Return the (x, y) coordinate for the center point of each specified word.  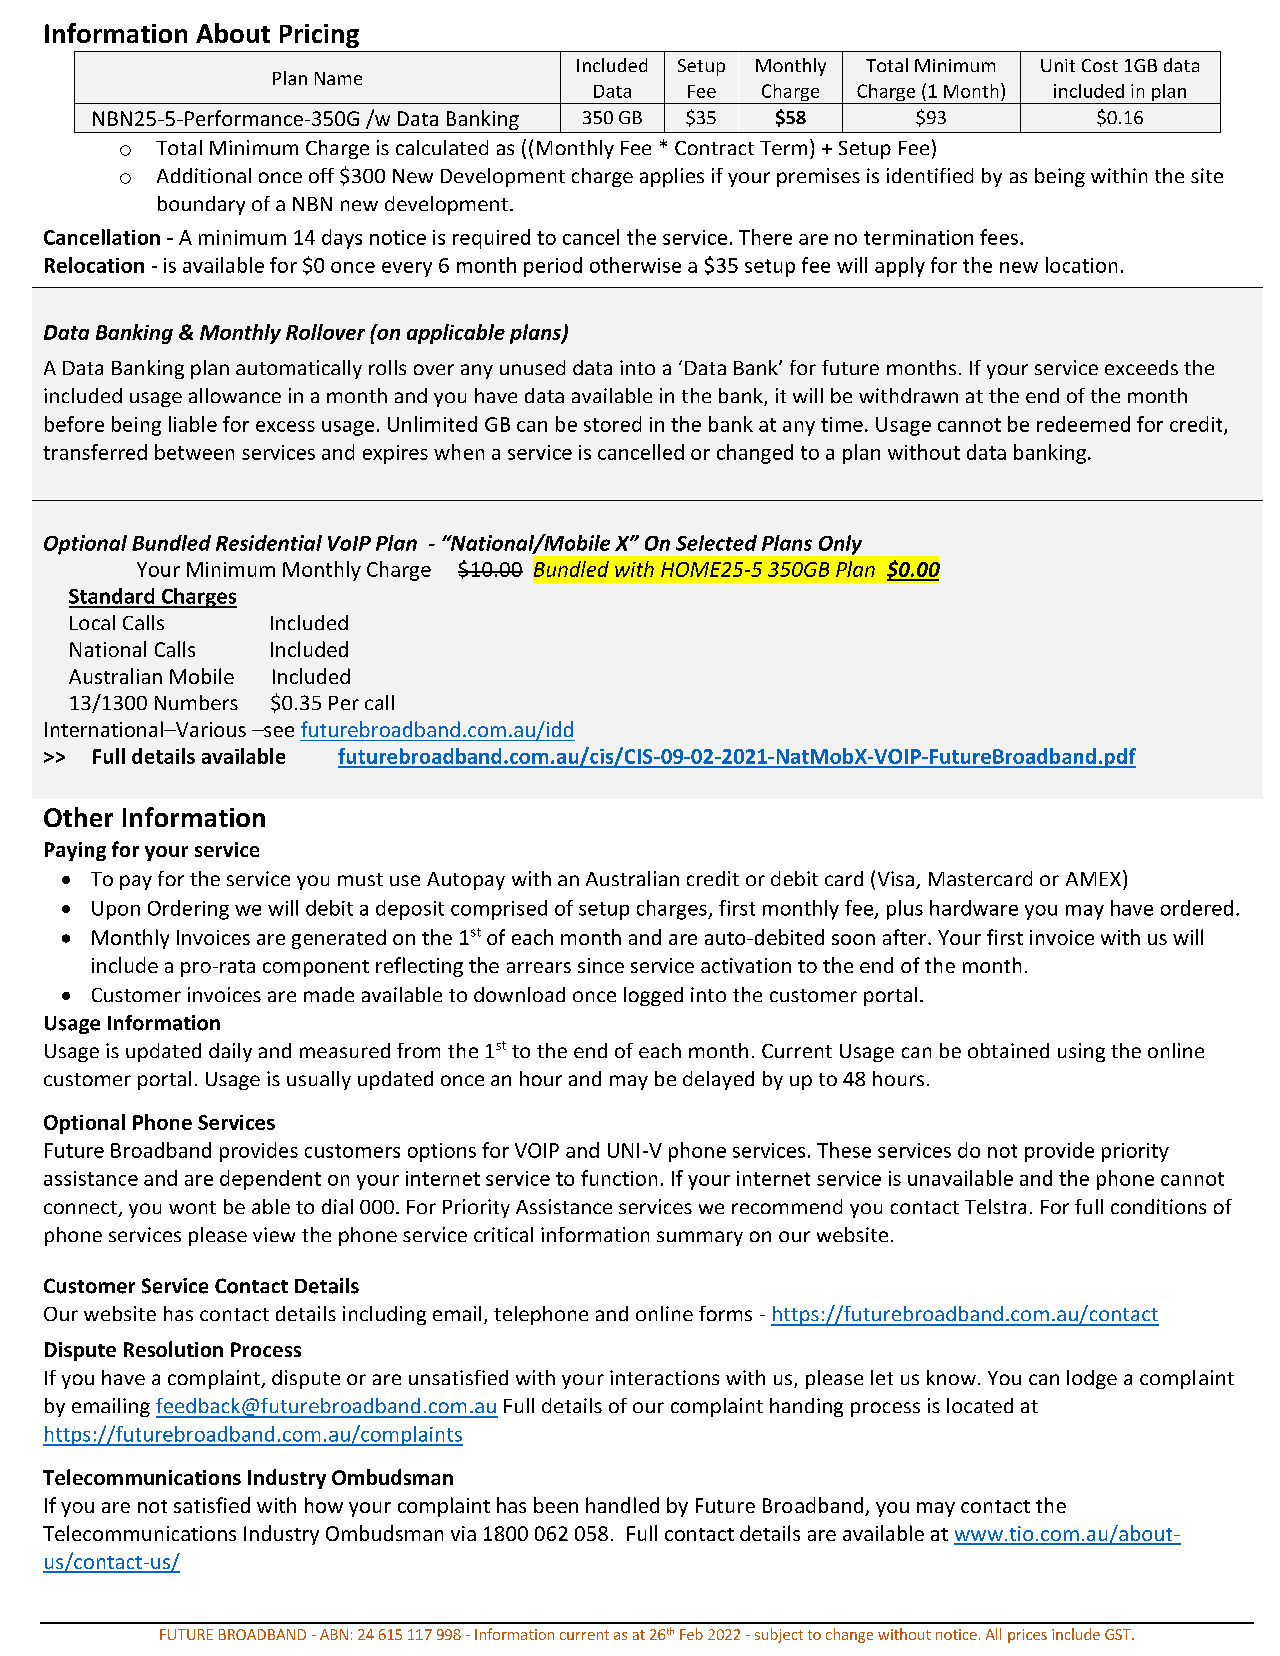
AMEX (1093, 879)
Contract (714, 148)
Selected (716, 543)
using (1081, 1052)
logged (653, 996)
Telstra (995, 1206)
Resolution (173, 1349)
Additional (204, 175)
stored (612, 424)
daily (230, 1052)
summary (700, 1238)
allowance (235, 395)
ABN (334, 1634)
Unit (1058, 65)
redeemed (1083, 424)
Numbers (196, 702)
